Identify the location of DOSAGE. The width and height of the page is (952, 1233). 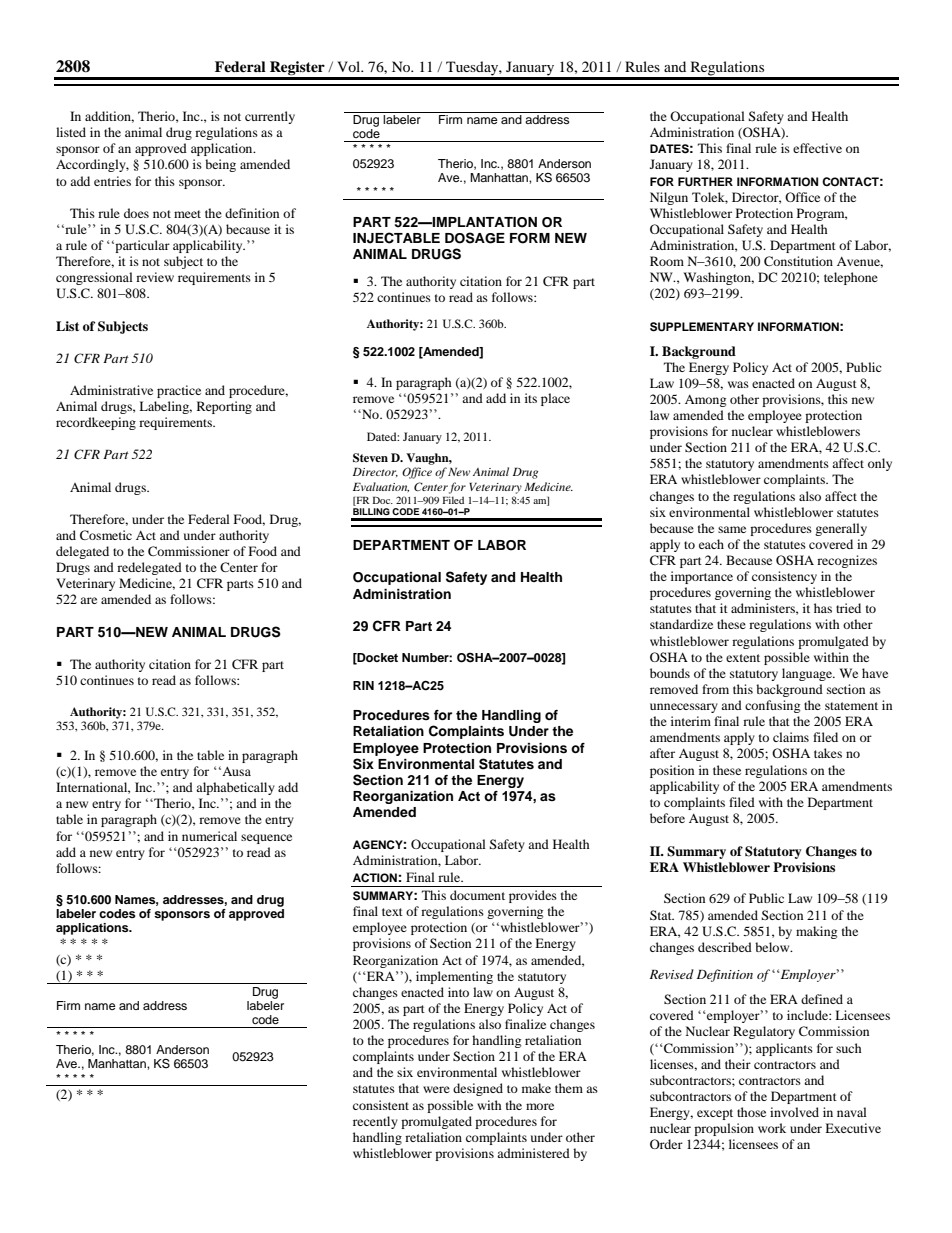
(475, 238).
